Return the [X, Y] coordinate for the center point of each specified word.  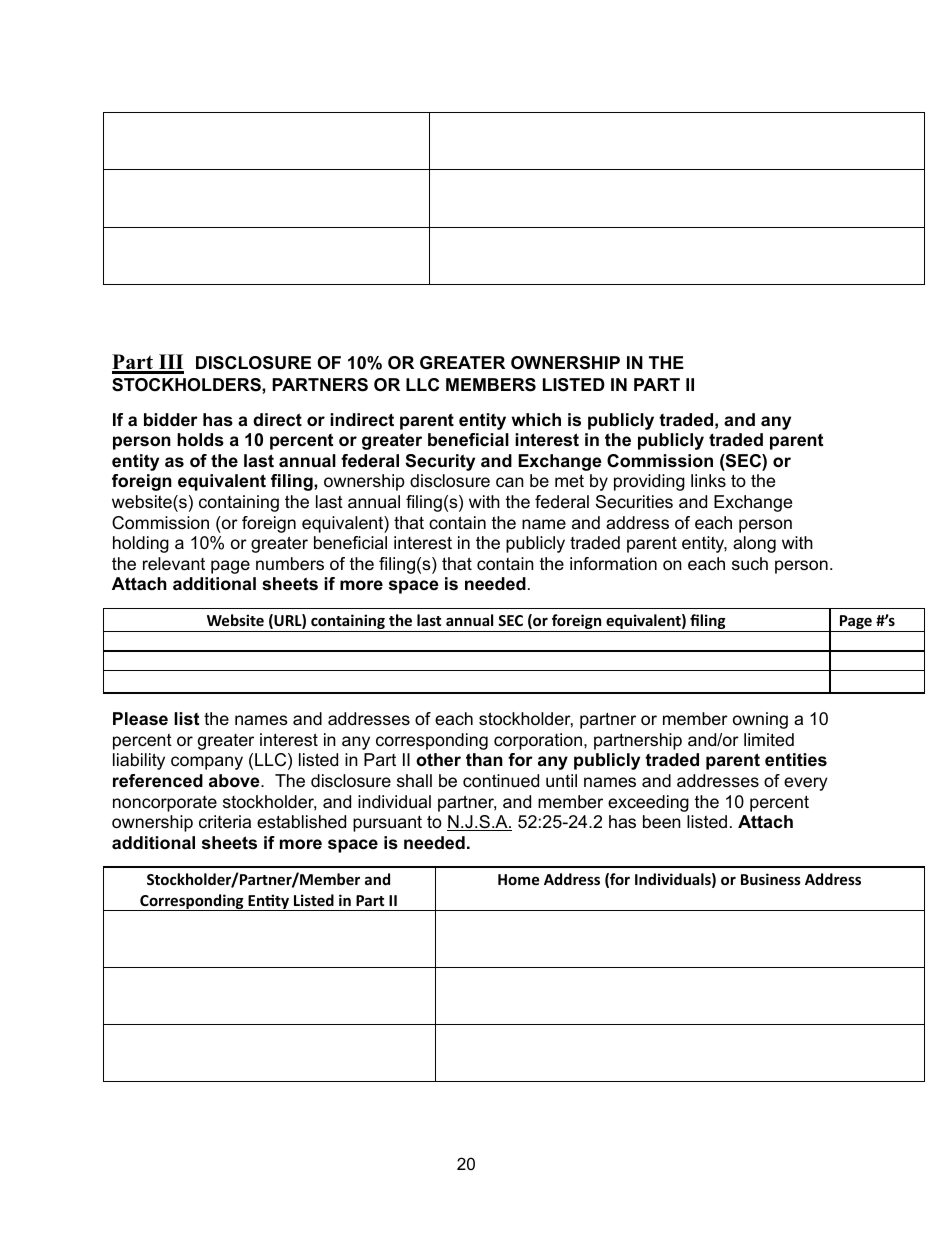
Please [140, 719]
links [708, 480]
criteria [225, 821]
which [536, 420]
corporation [538, 741]
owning [760, 720]
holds [200, 440]
